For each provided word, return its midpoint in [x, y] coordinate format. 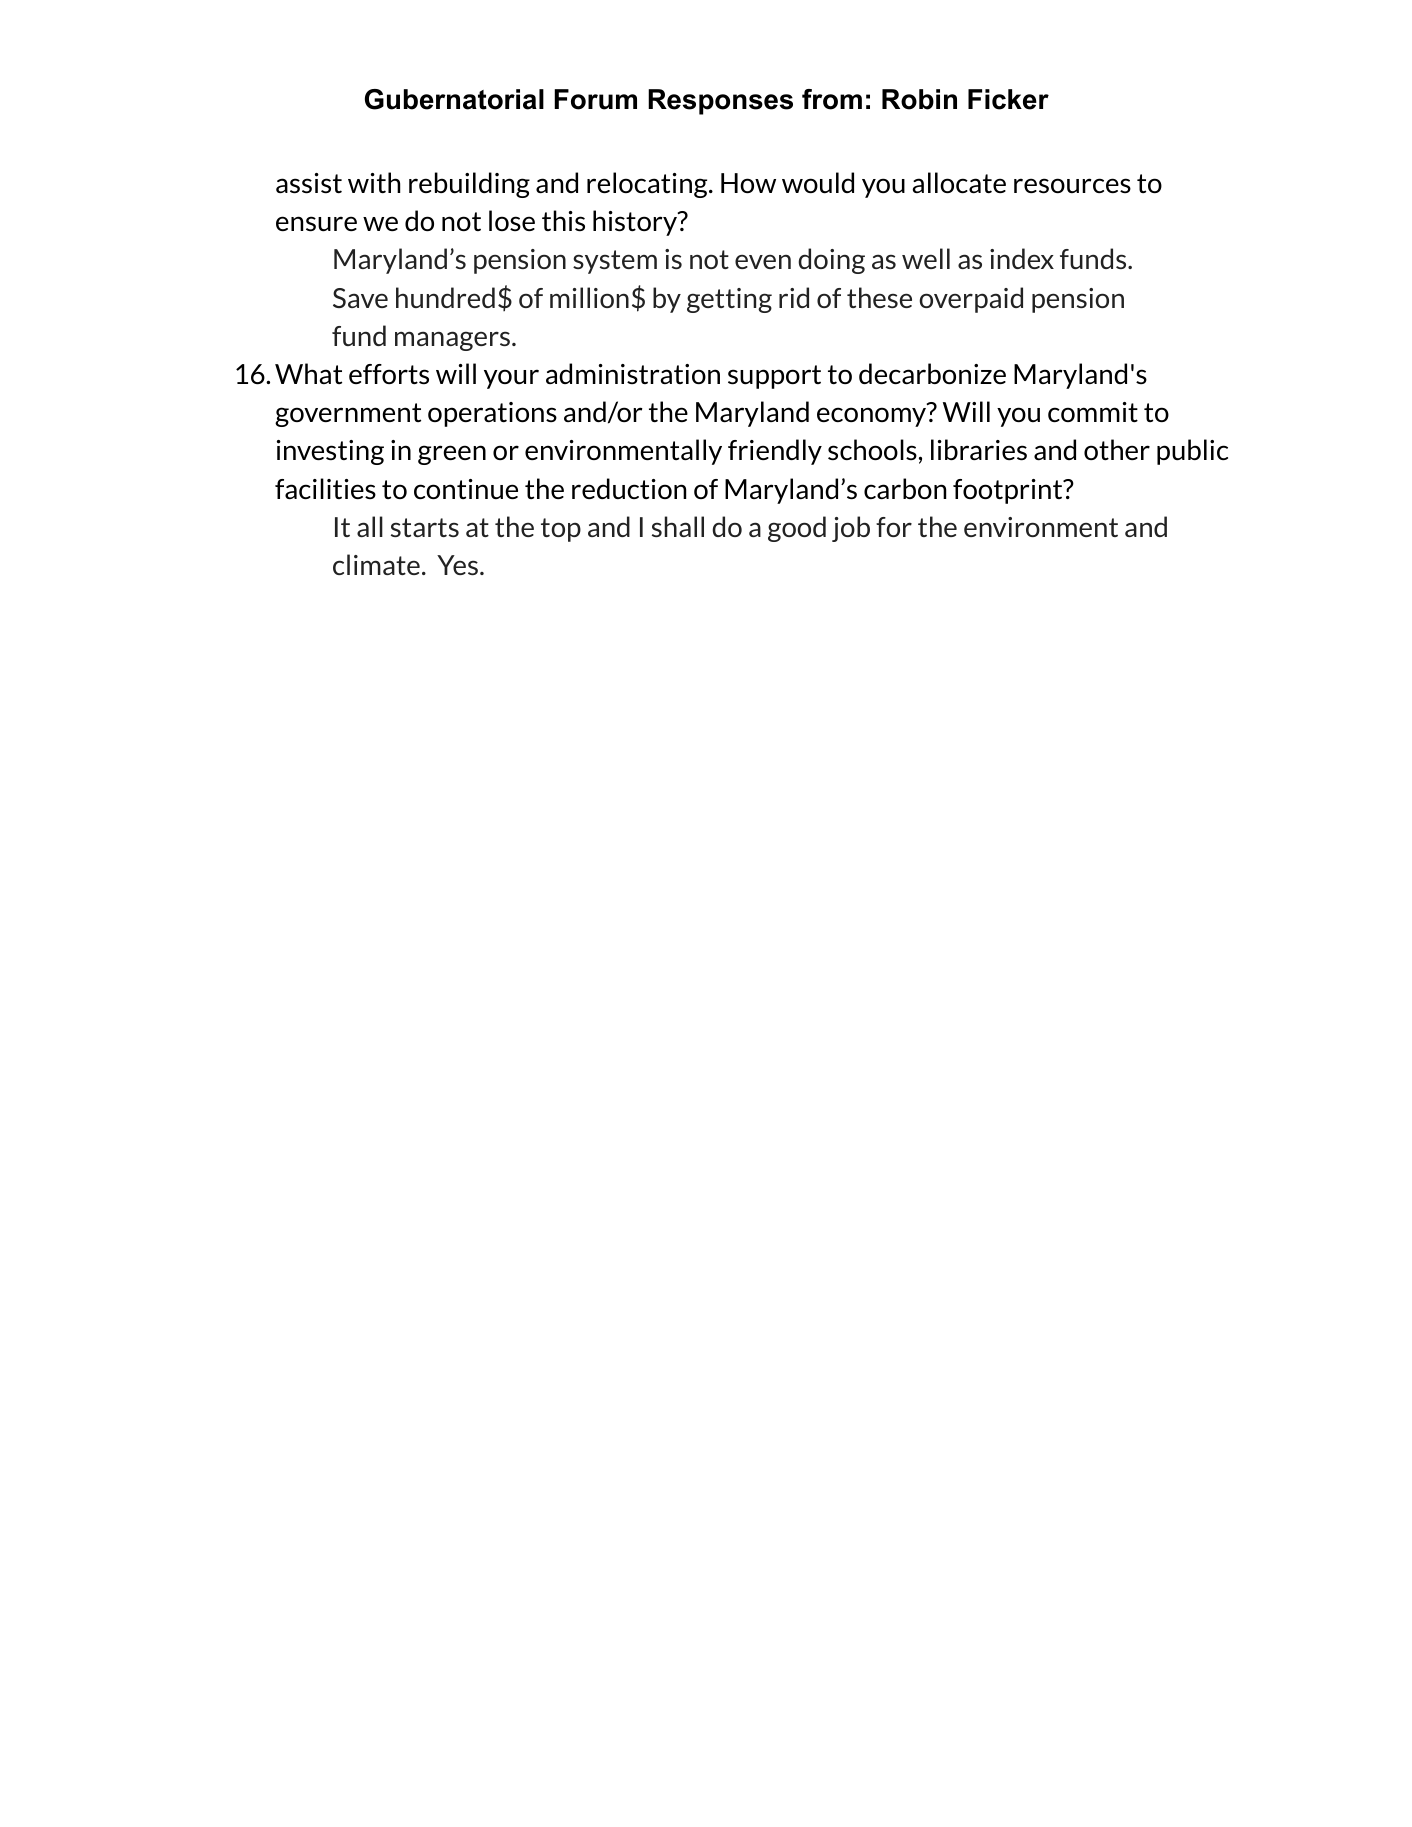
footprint [1009, 491]
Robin [919, 99]
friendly [775, 452]
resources [1072, 186]
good [797, 529]
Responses [720, 102]
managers [454, 341]
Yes [459, 565]
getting [729, 300]
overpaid [971, 300]
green [452, 455]
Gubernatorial [454, 99]
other [1117, 449]
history [636, 223]
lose [512, 220]
